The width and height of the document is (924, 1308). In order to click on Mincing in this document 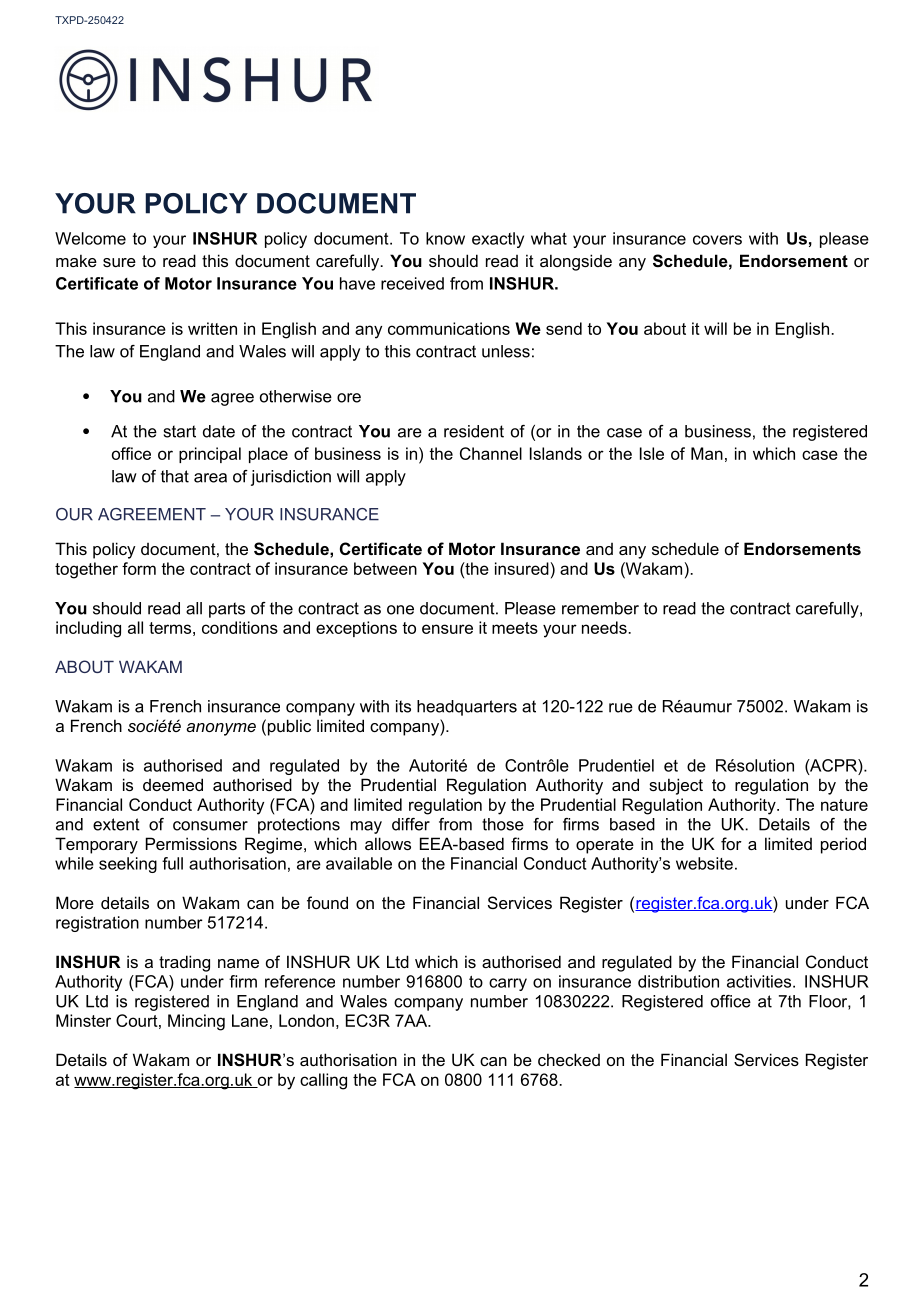, I will do `click(196, 1022)`.
